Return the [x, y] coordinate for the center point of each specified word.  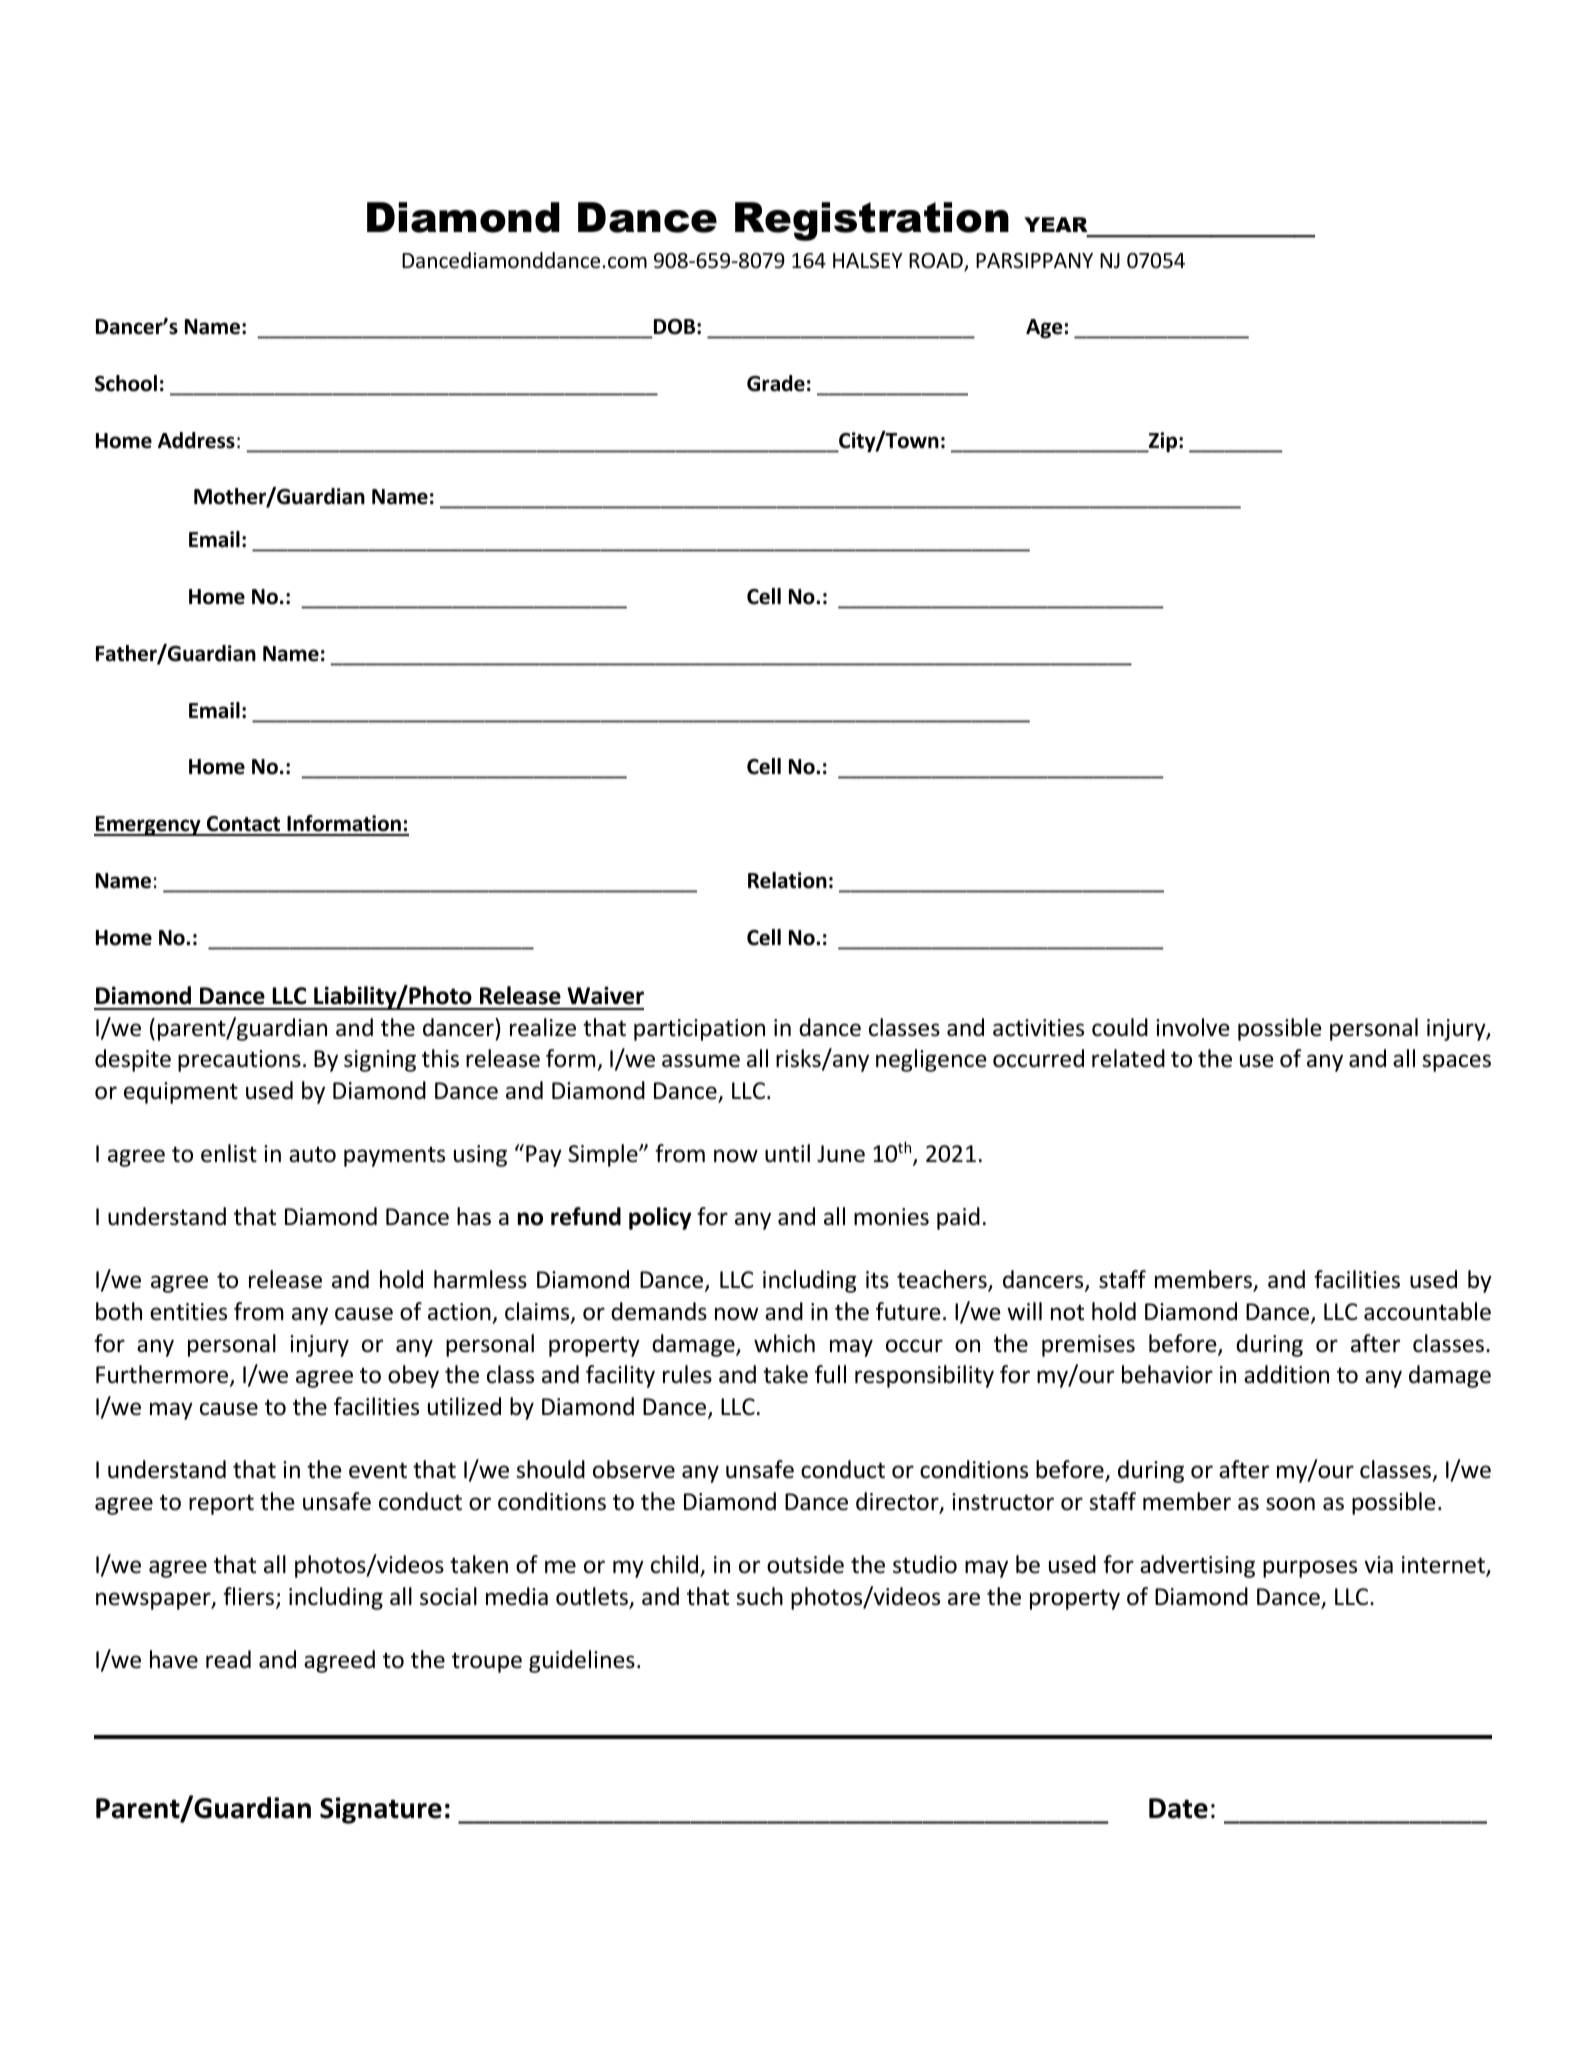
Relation [787, 880]
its [877, 1280]
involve [1193, 1027]
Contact [243, 825]
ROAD [937, 262]
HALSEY [868, 260]
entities [188, 1312]
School [126, 383]
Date [1178, 1808]
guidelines [582, 1661]
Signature [381, 1810]
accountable [1427, 1311]
